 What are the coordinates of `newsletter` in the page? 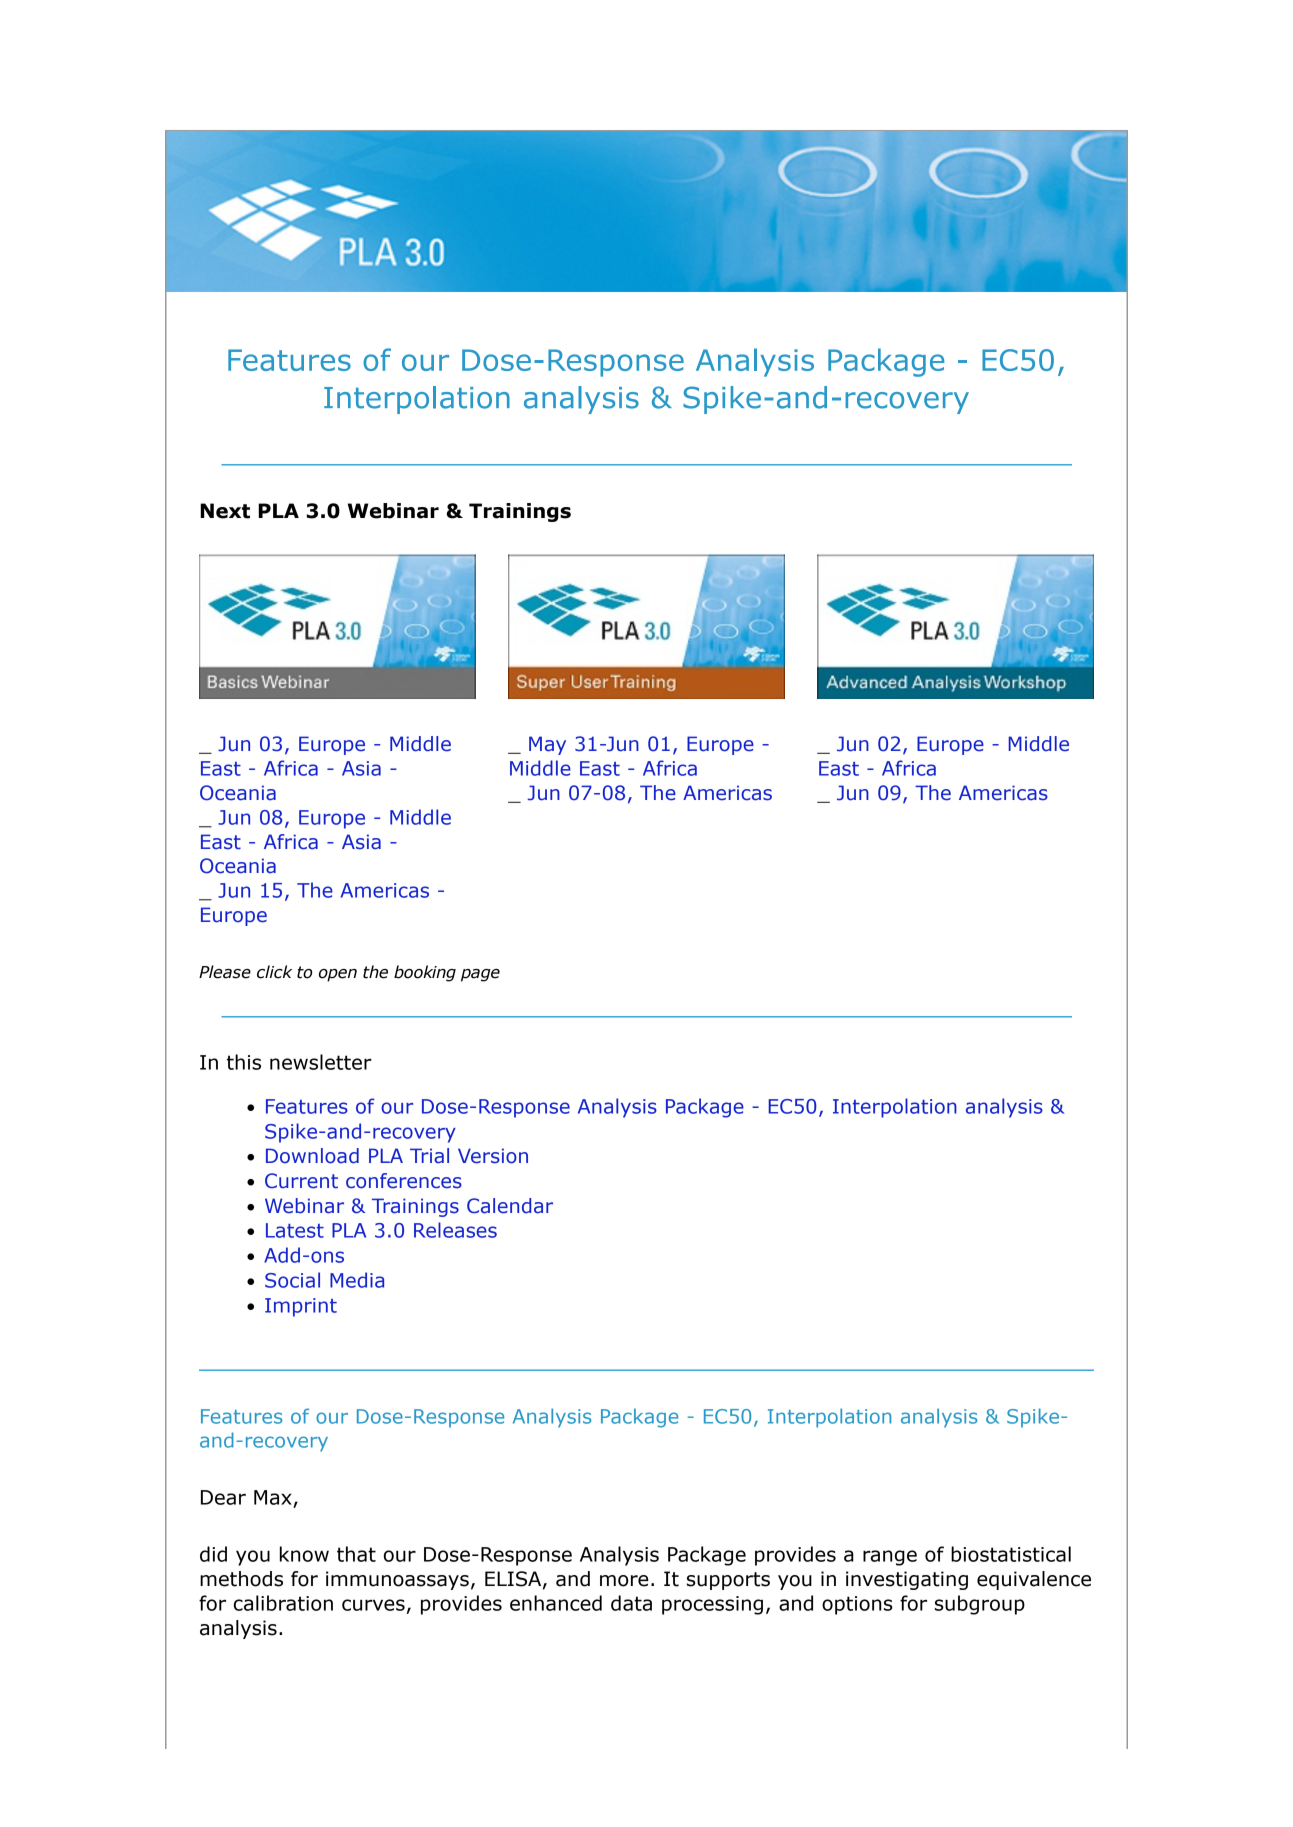 It's located at (321, 1062).
